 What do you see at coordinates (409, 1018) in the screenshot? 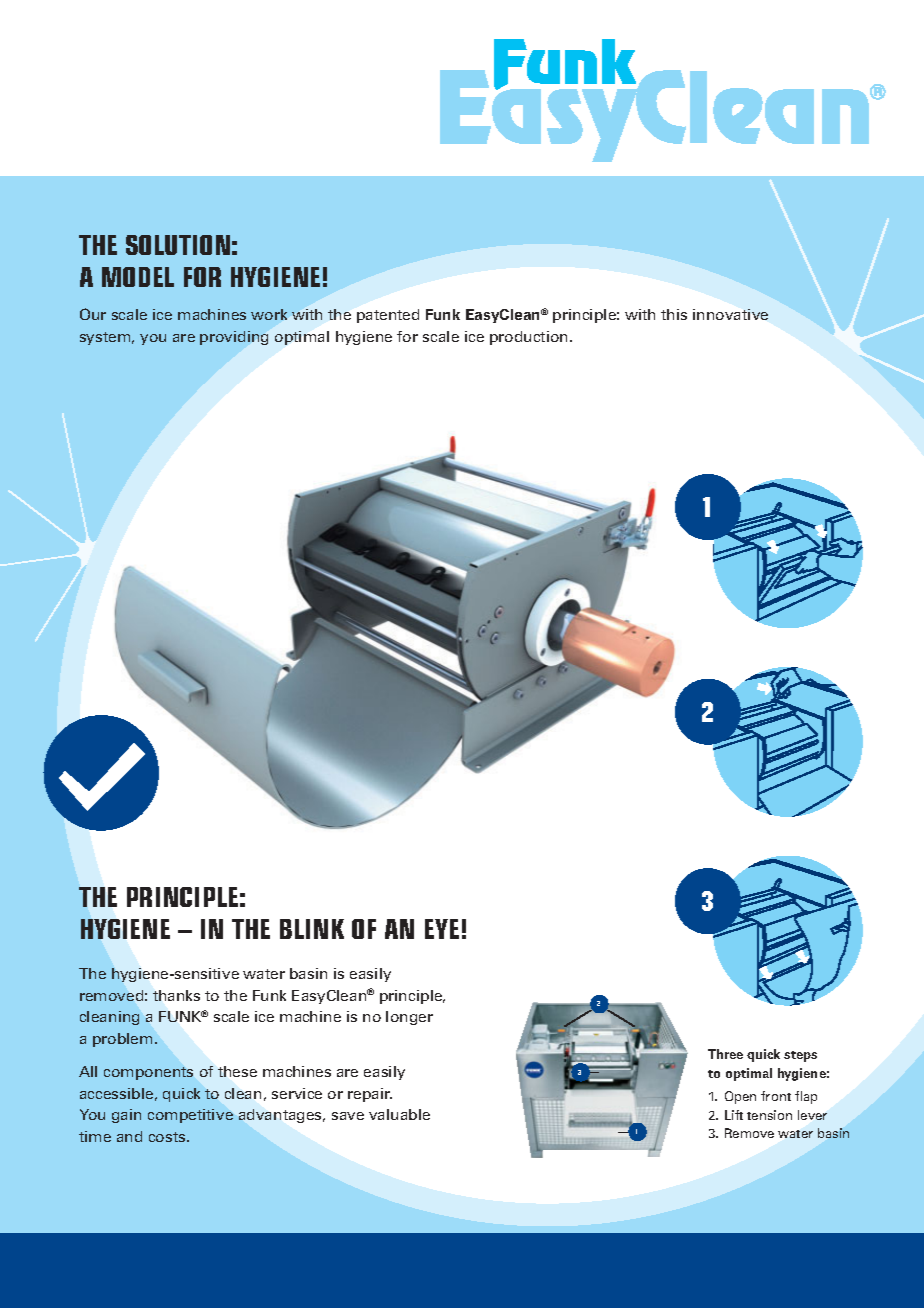
I see `longer` at bounding box center [409, 1018].
